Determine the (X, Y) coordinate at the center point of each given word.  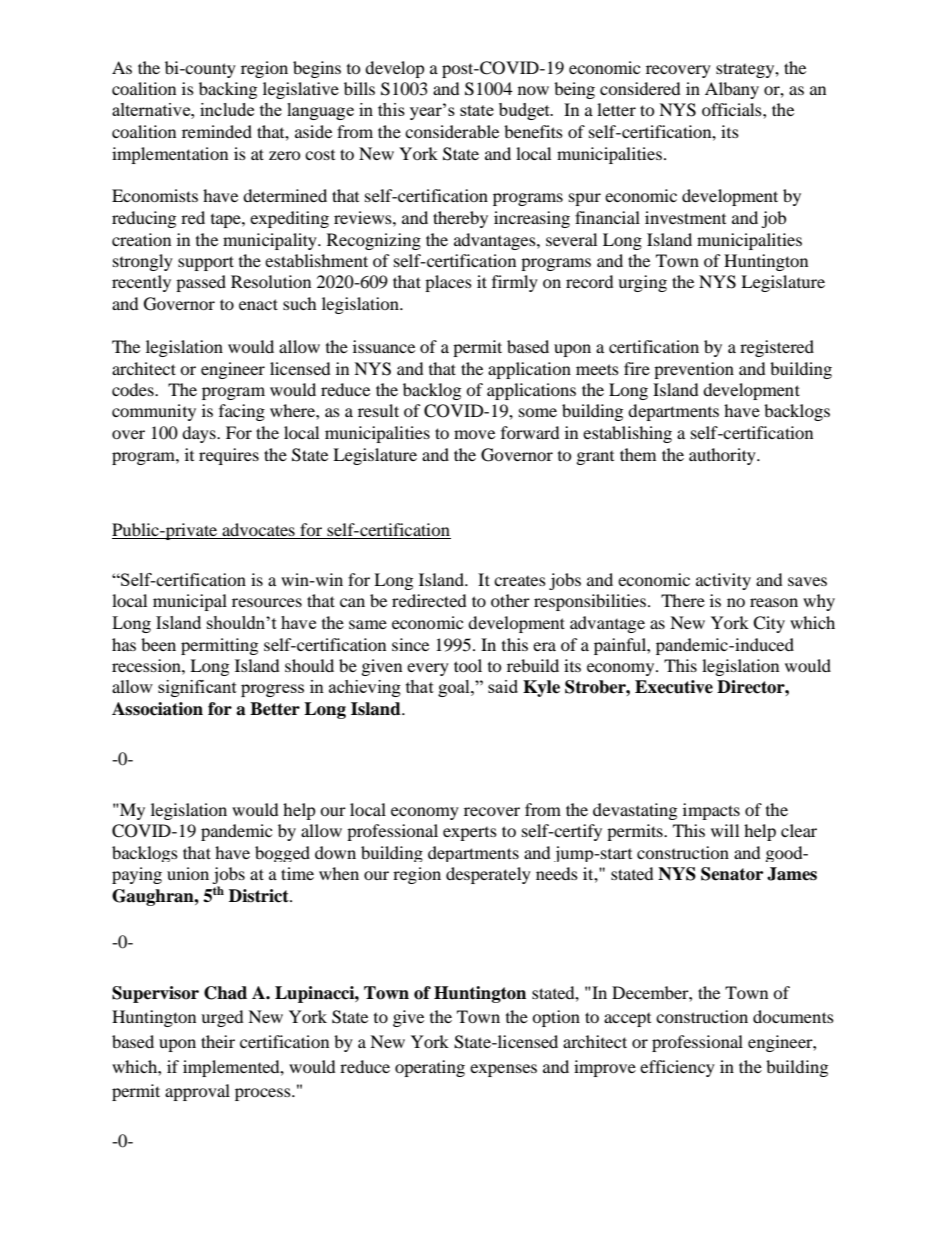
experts (470, 834)
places (448, 283)
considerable (452, 131)
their (218, 1041)
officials (733, 109)
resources (267, 602)
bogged (282, 854)
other (510, 600)
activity (723, 581)
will (725, 830)
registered (777, 348)
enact (258, 304)
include (227, 109)
